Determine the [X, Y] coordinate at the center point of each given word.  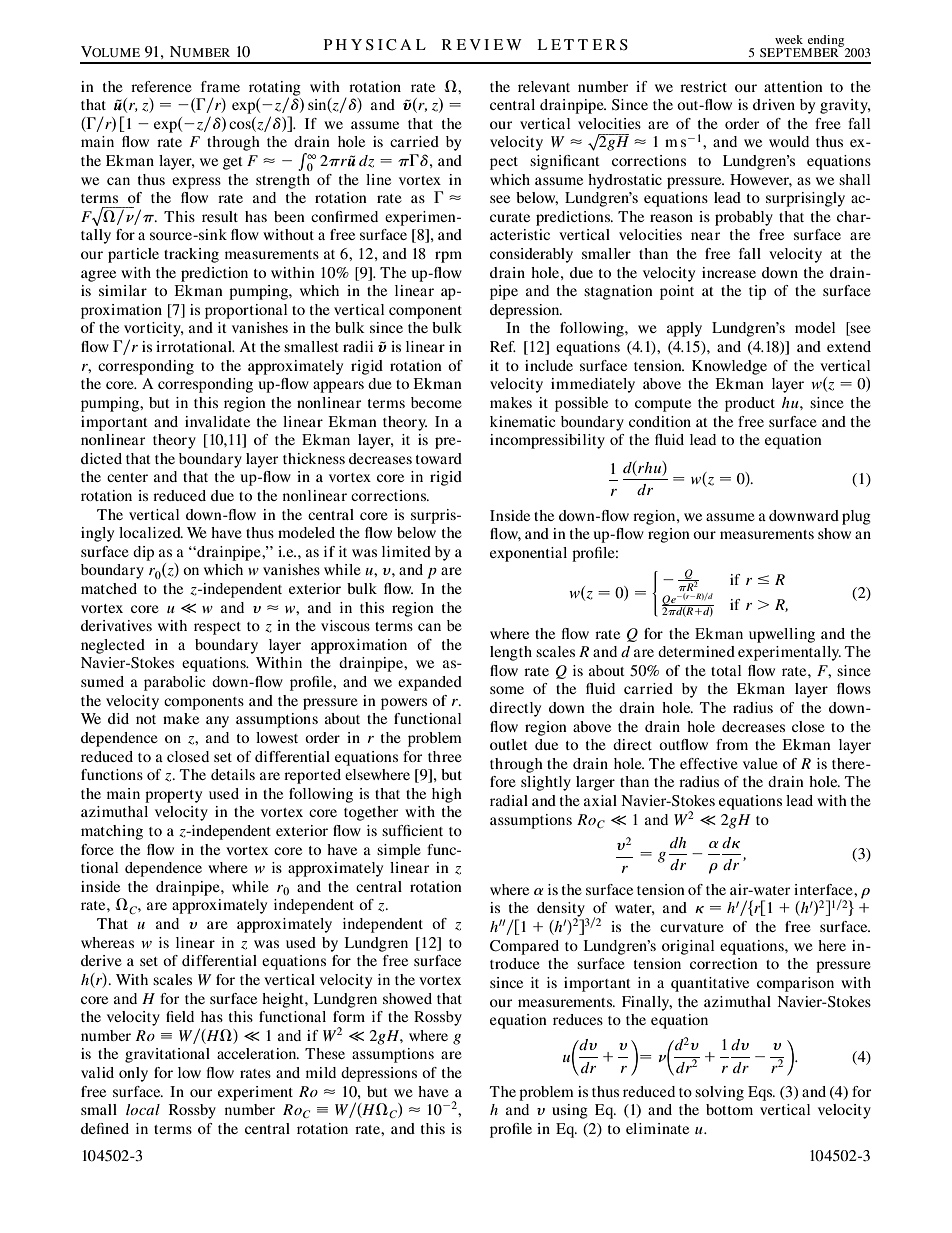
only [133, 1074]
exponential [528, 554]
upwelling [782, 635]
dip [143, 553]
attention [793, 86]
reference [161, 86]
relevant [544, 86]
